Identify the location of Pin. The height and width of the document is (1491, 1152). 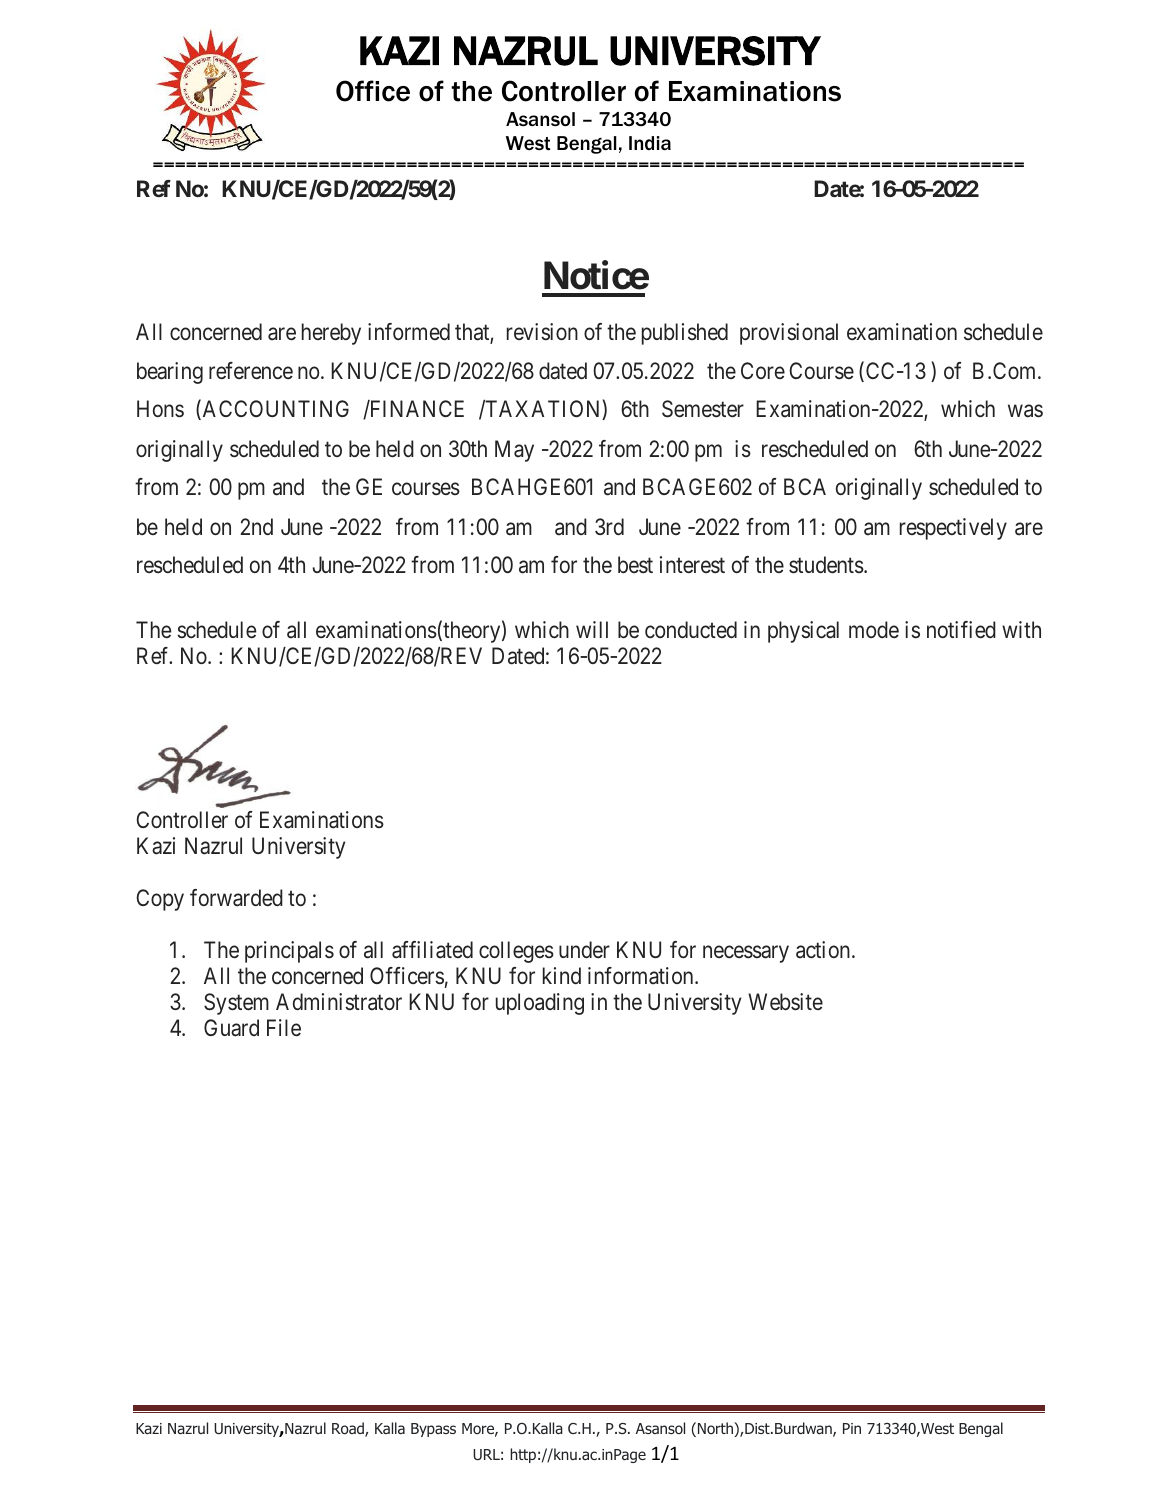
(852, 1428).
